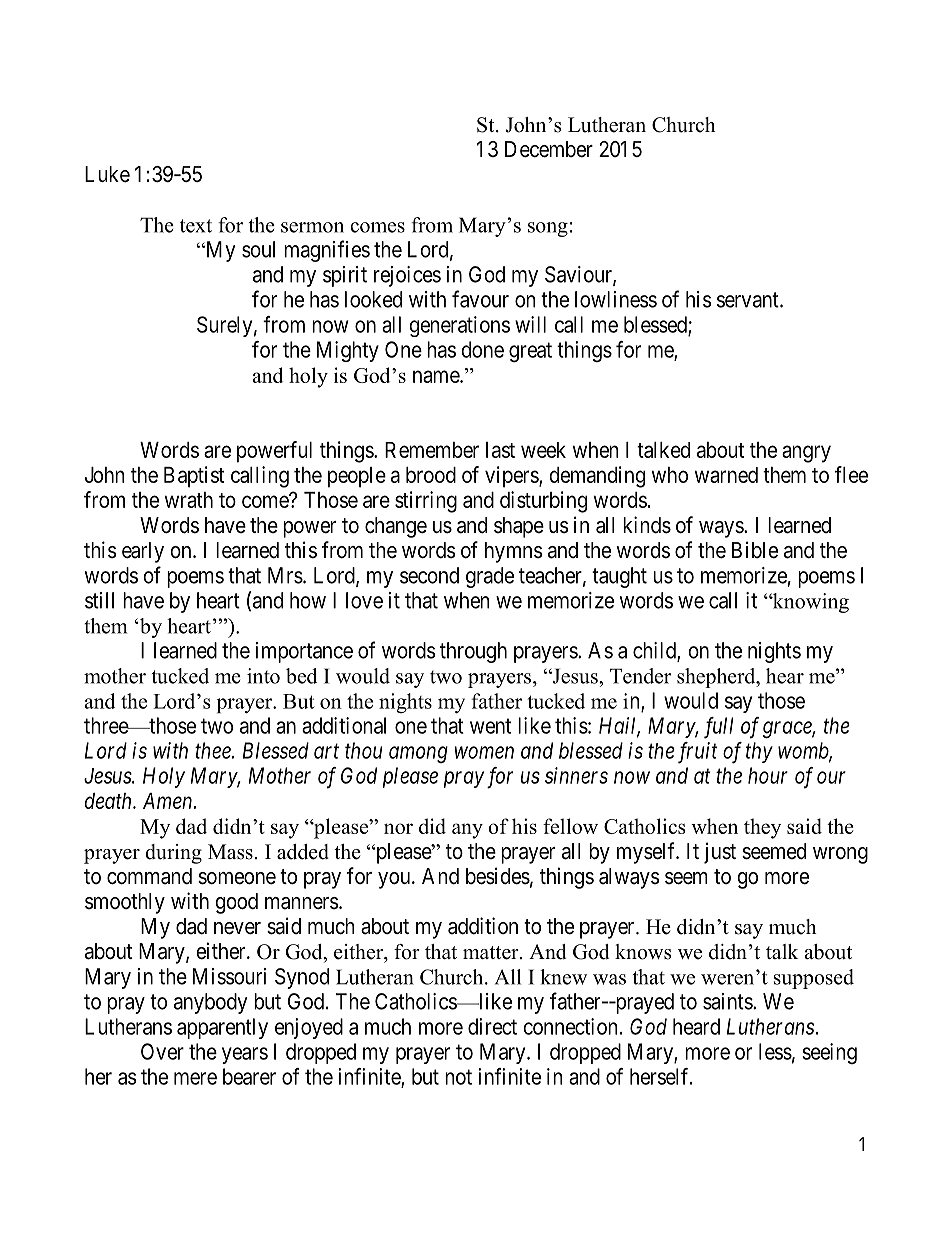  I want to click on Bible, so click(755, 550).
